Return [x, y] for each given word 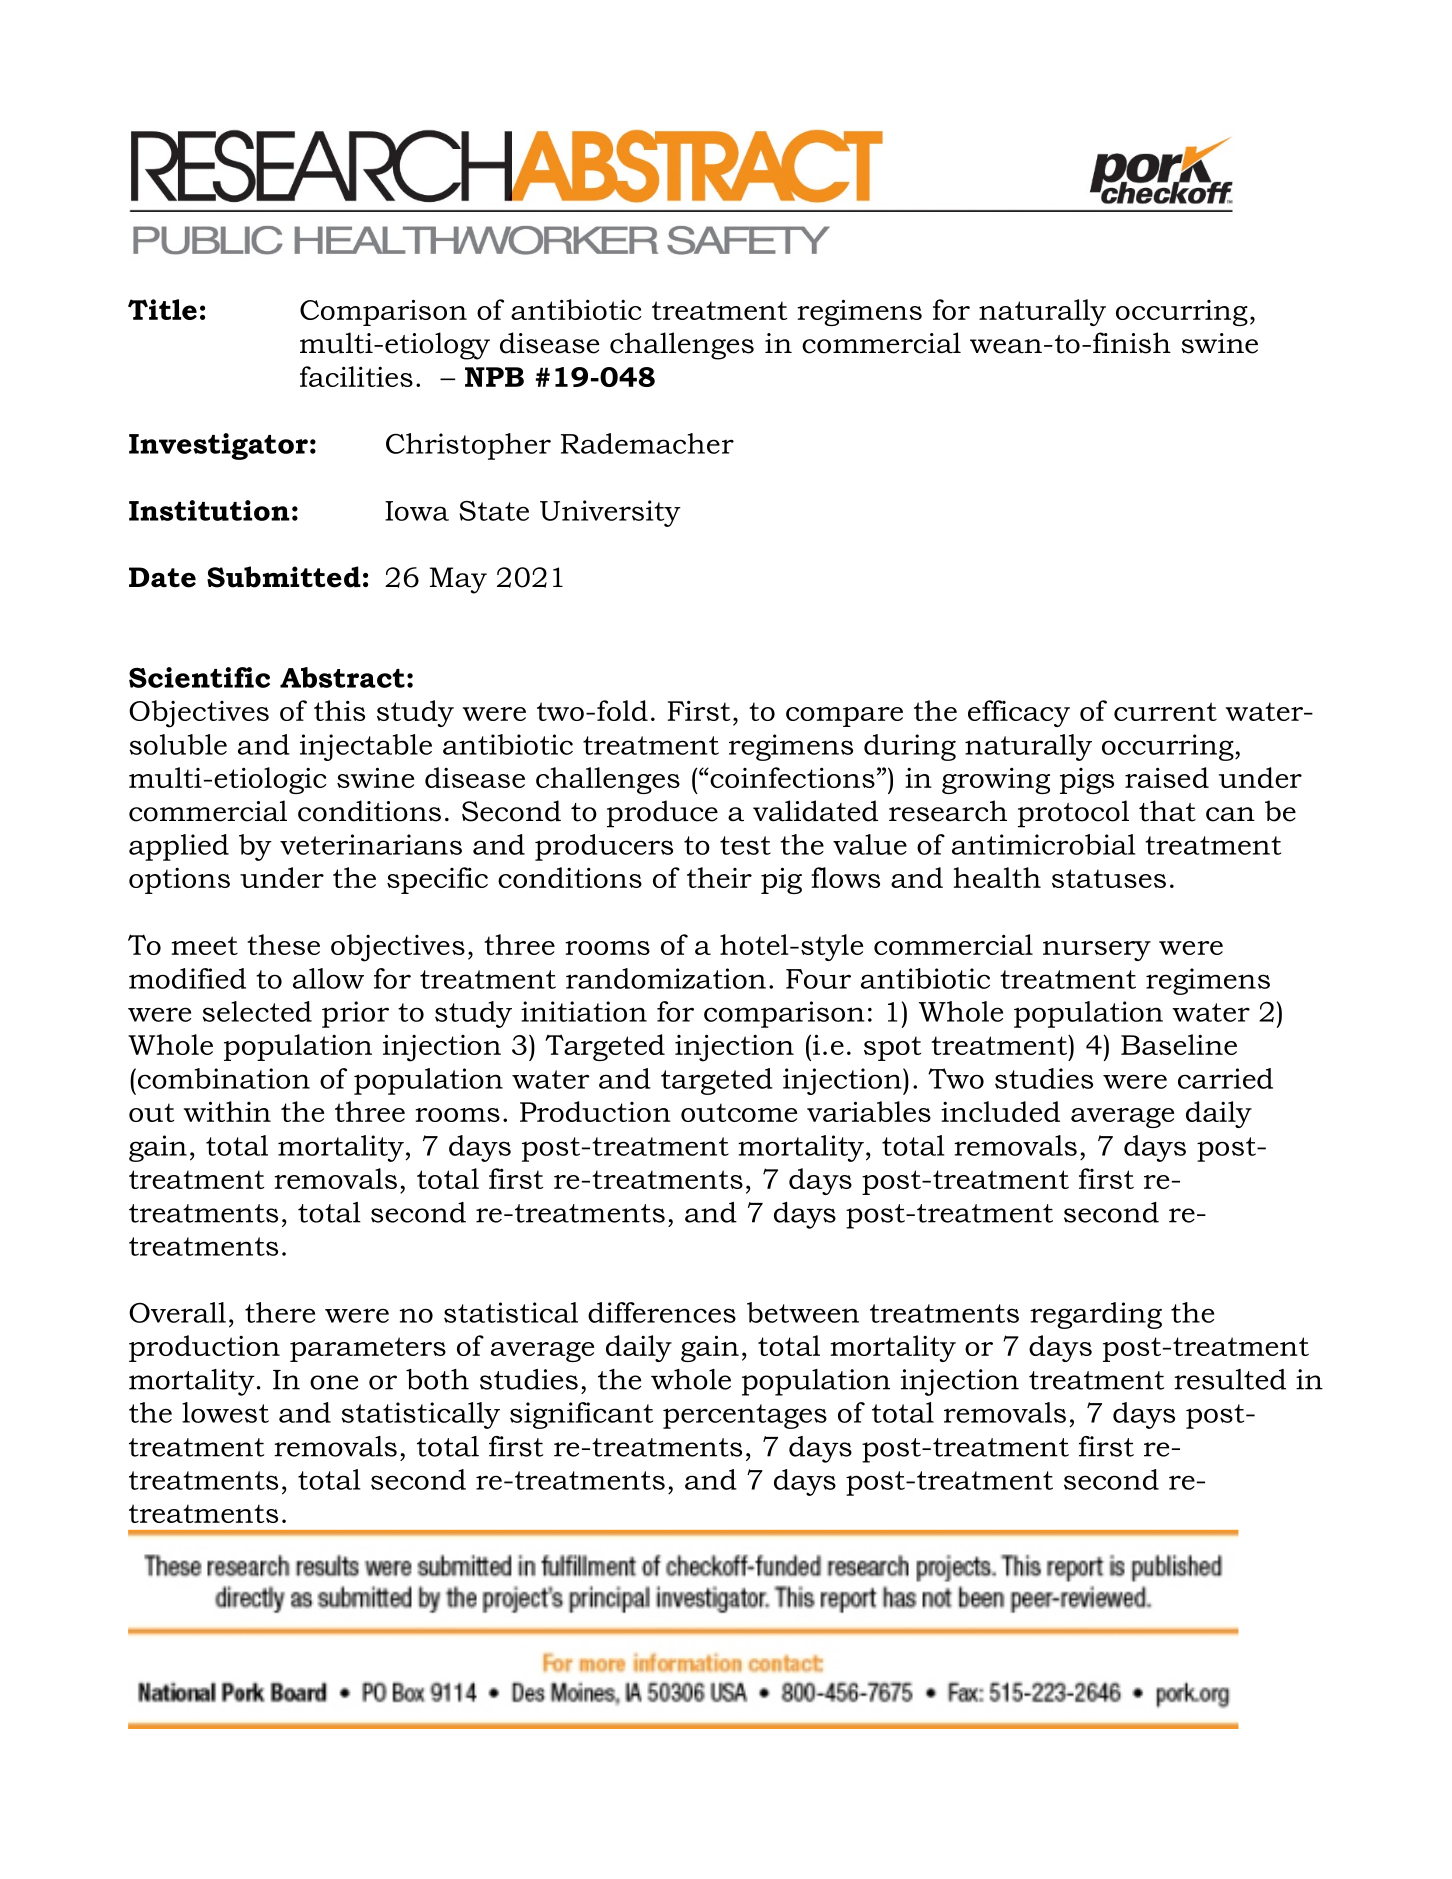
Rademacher [647, 443]
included [1000, 1111]
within [227, 1111]
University [610, 513]
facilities [356, 376]
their [719, 877]
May [458, 580]
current [1165, 711]
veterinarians [371, 844]
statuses [1109, 878]
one [334, 1382]
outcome [739, 1112]
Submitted [284, 577]
